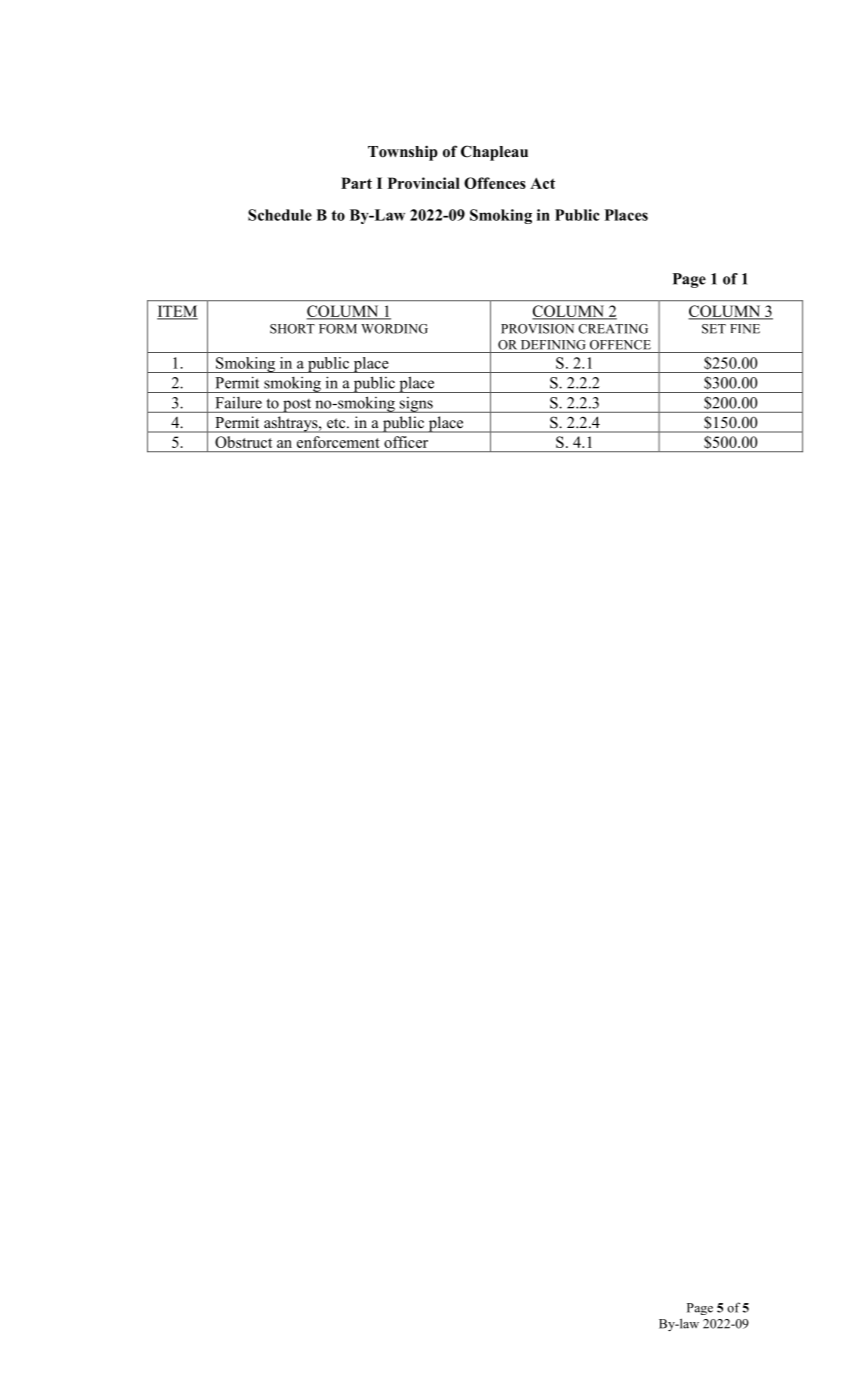 The width and height of the document is (849, 1400). Describe the element at coordinates (553, 345) in the document. I see `DEFINING` at that location.
